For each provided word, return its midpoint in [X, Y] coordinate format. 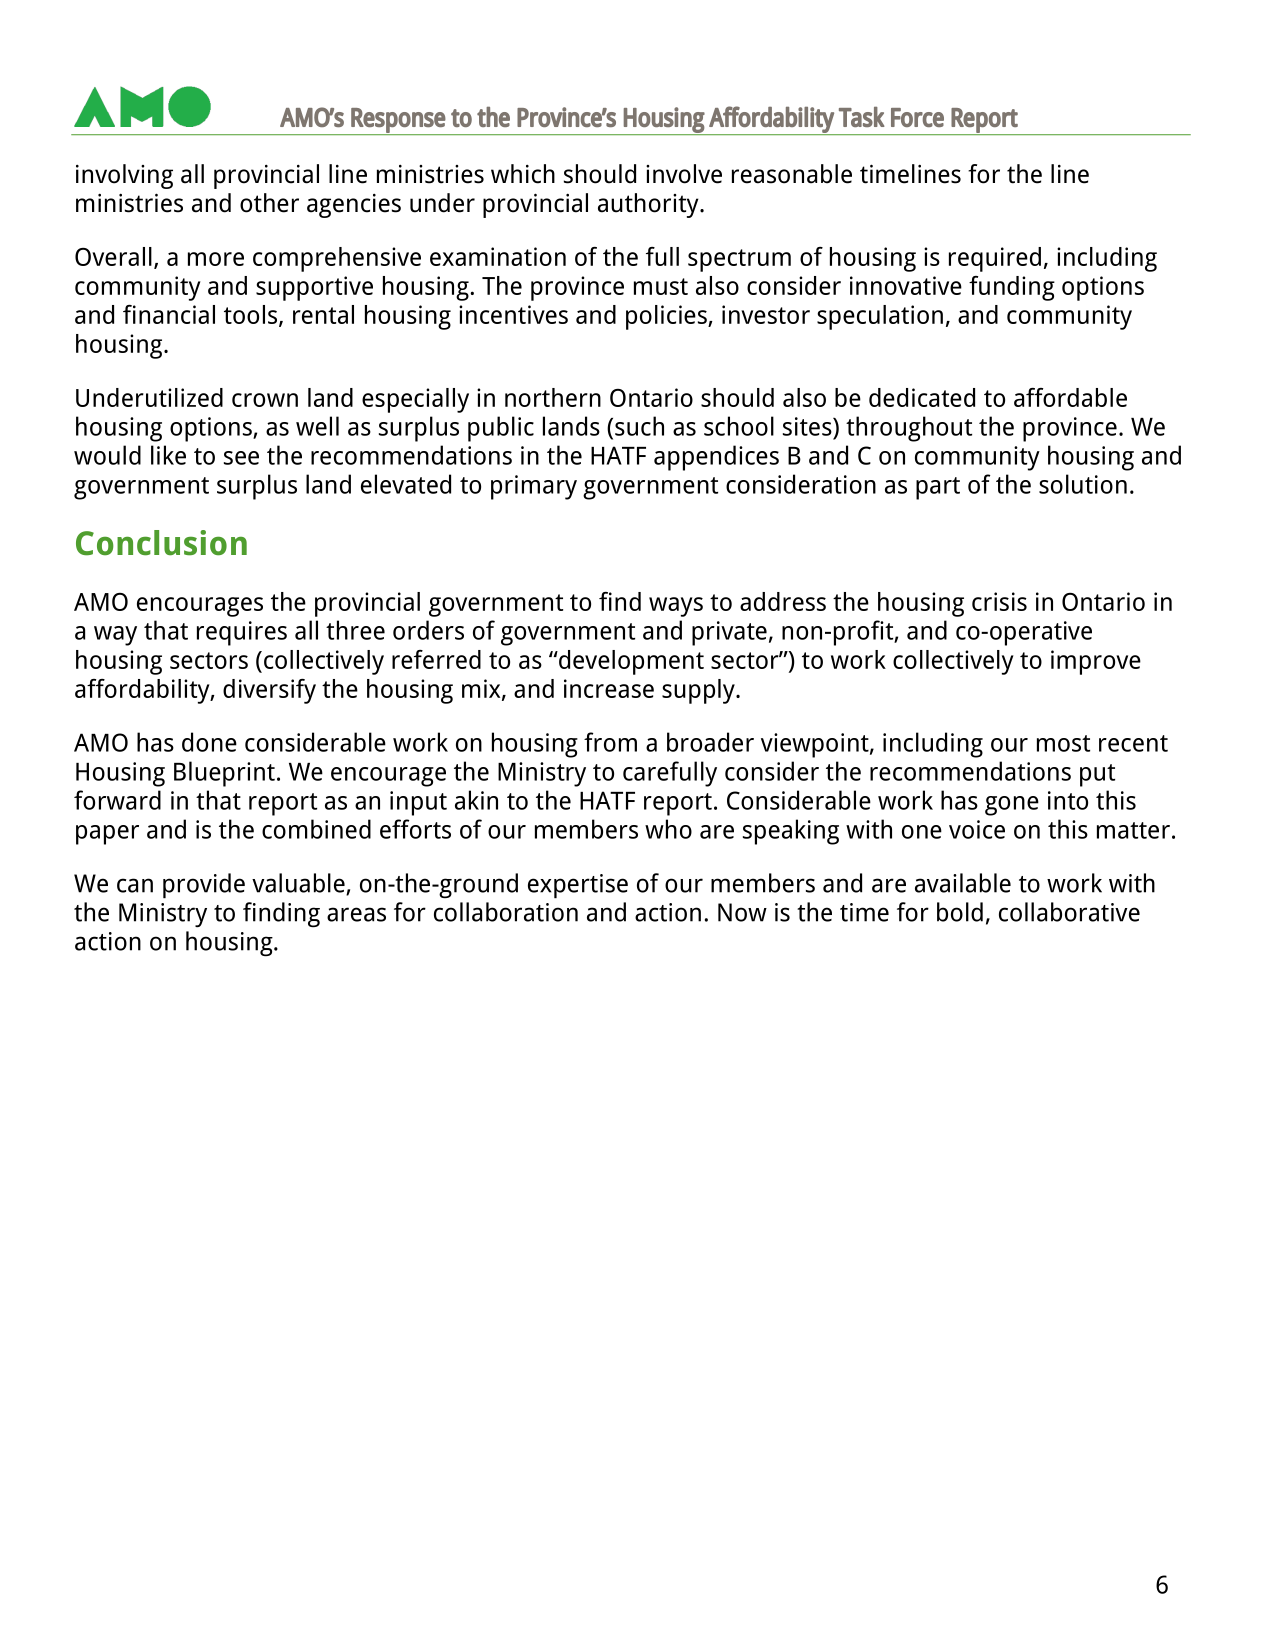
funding [1012, 288]
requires [242, 633]
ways [676, 607]
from [610, 742]
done [209, 742]
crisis [999, 601]
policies [667, 317]
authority [649, 205]
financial [169, 314]
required [995, 259]
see [241, 458]
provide [204, 886]
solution [1083, 484]
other [269, 203]
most [1063, 743]
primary [534, 487]
